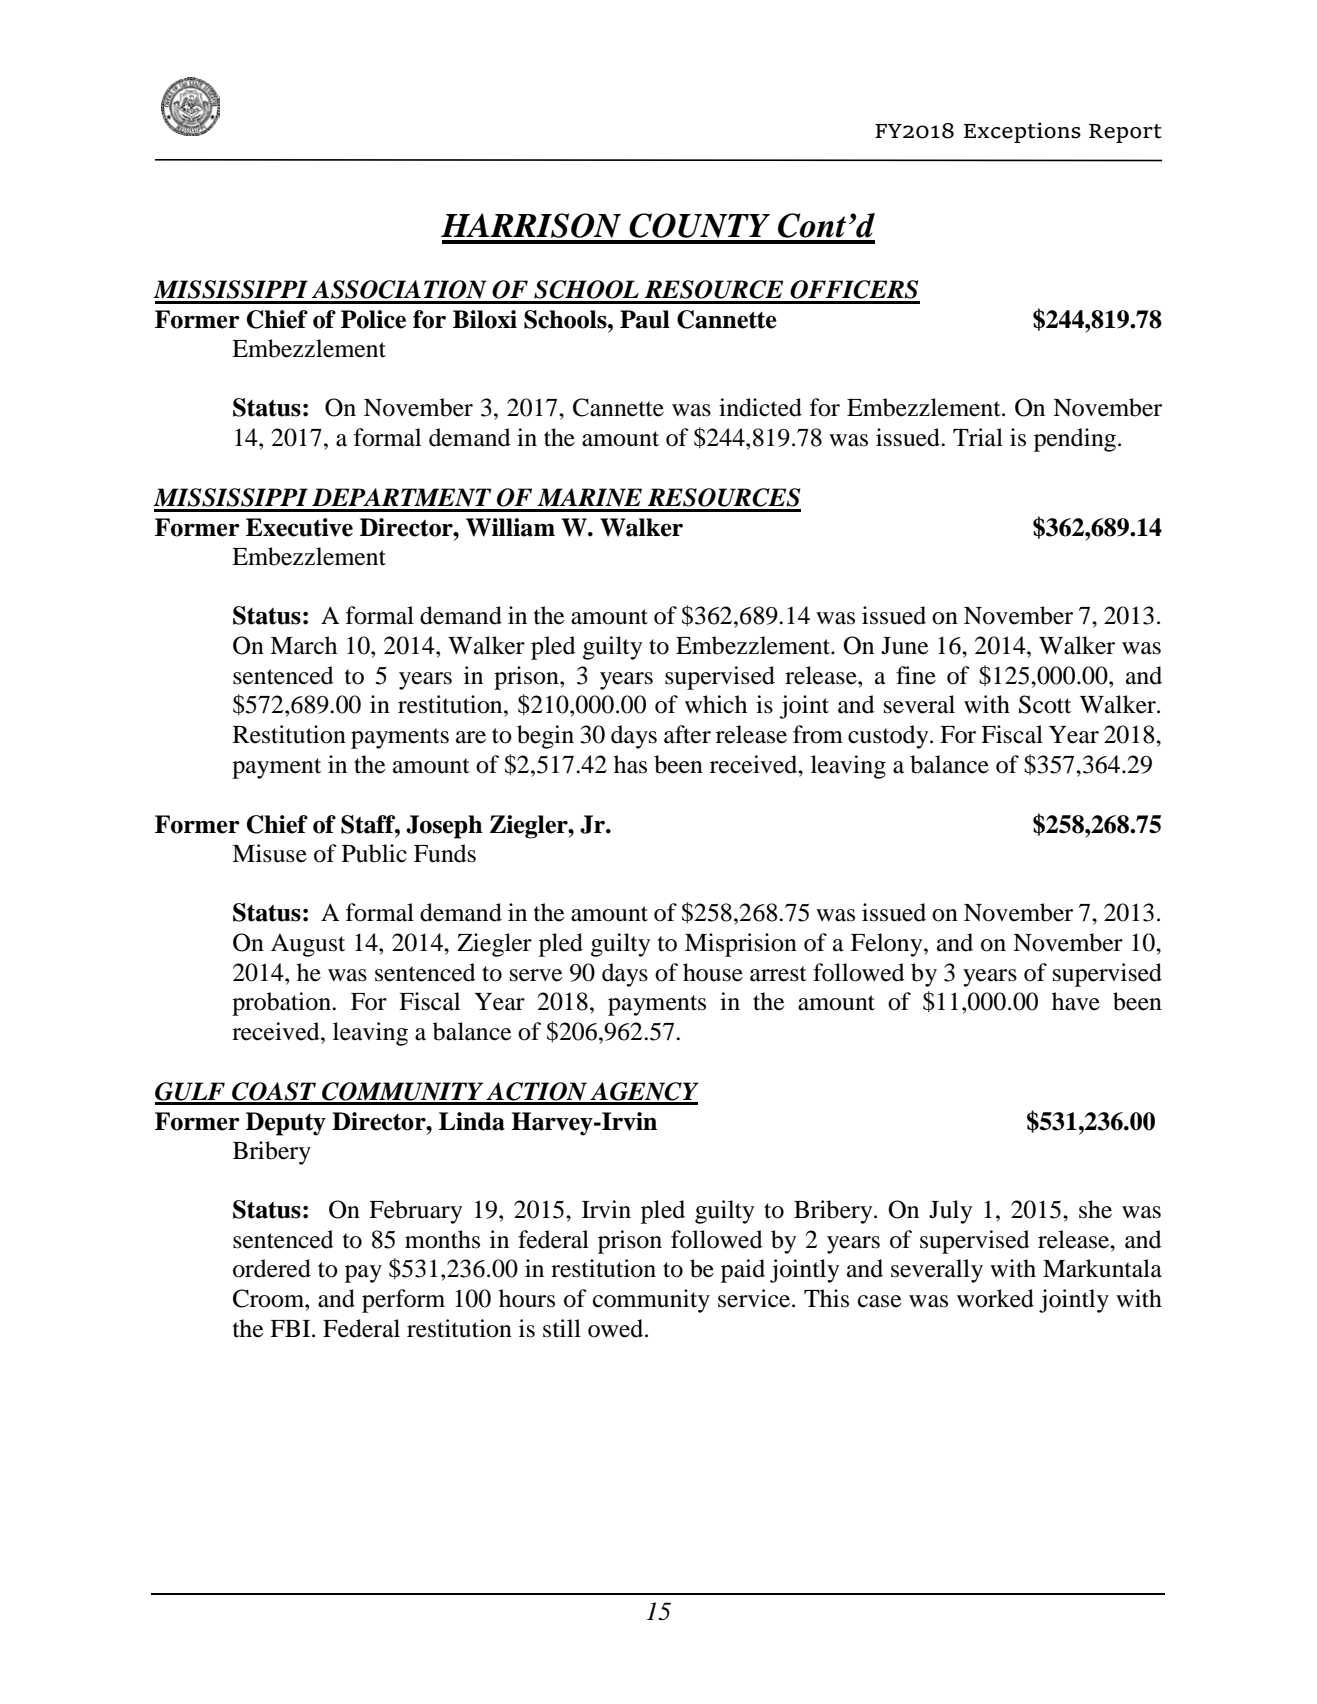 Image resolution: width=1317 pixels, height=1704 pixels. I want to click on Police, so click(373, 319).
